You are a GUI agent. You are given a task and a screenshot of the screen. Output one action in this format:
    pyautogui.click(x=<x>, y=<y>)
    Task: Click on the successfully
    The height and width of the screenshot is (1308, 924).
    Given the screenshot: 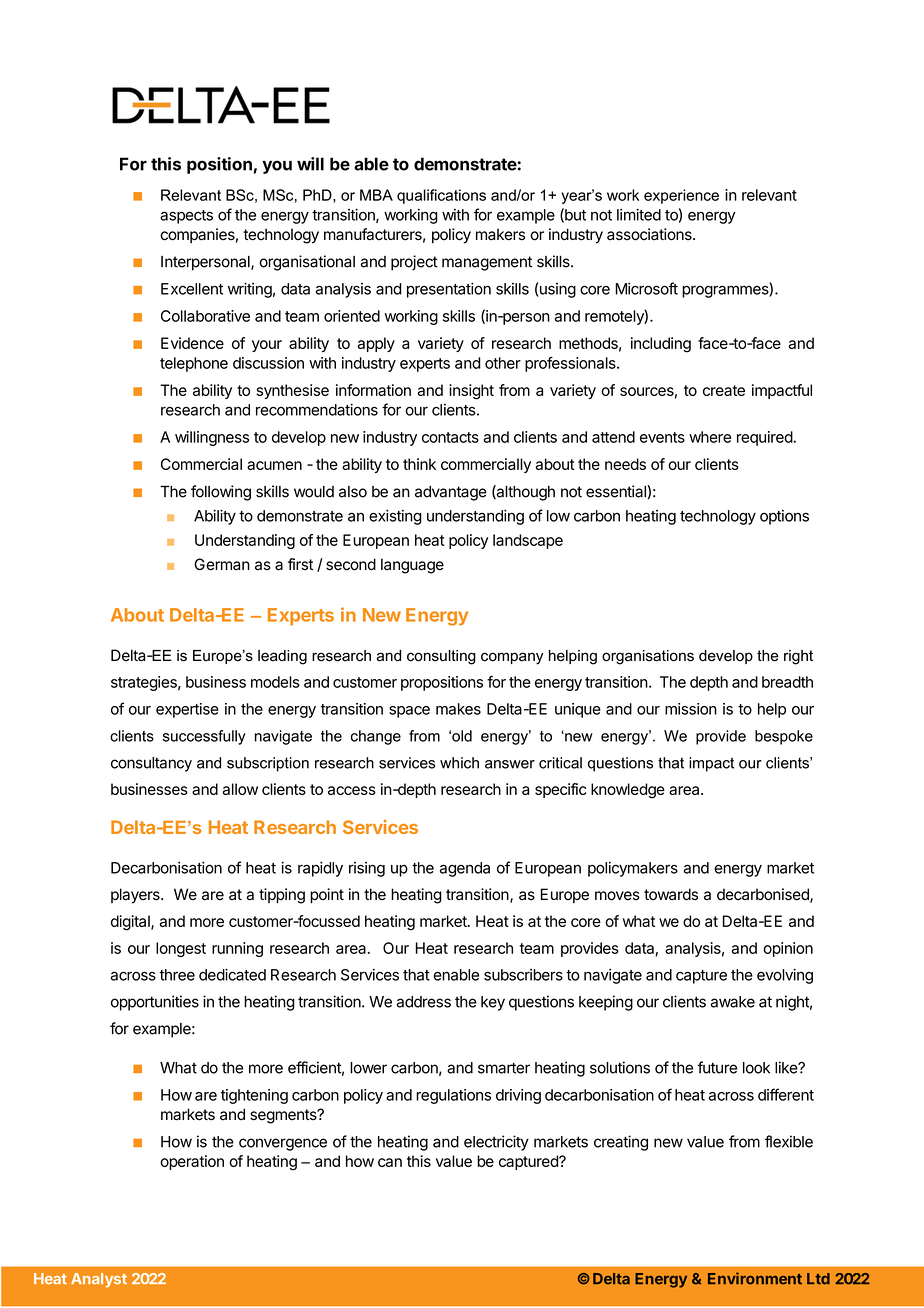 What is the action you would take?
    pyautogui.click(x=204, y=737)
